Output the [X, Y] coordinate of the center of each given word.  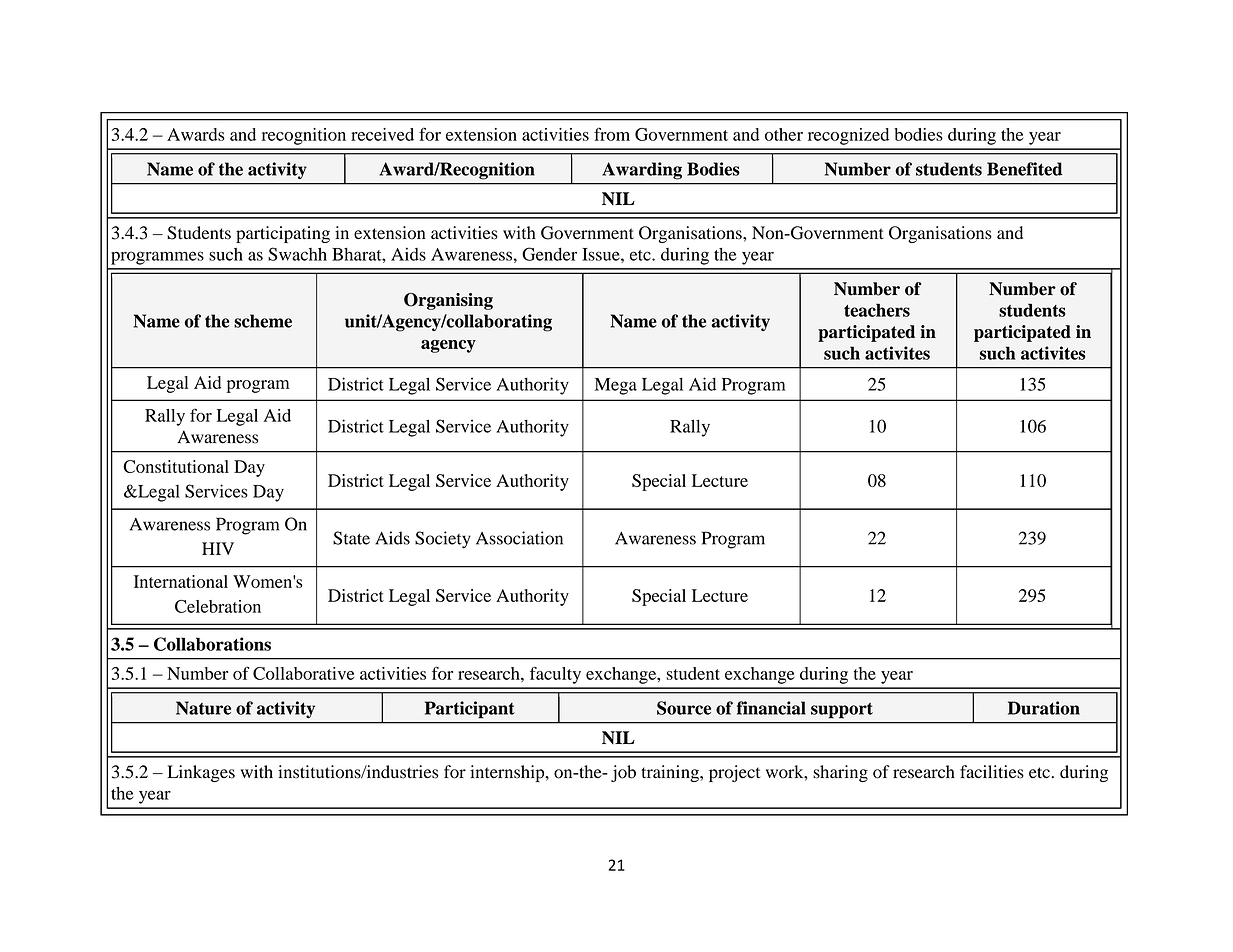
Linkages [201, 773]
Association [519, 538]
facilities [992, 772]
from [612, 134]
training [671, 773]
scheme [263, 321]
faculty [555, 675]
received [382, 134]
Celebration [218, 606]
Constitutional [176, 466]
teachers [877, 310]
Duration [1044, 708]
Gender [549, 254]
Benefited [1024, 169]
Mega [616, 386]
